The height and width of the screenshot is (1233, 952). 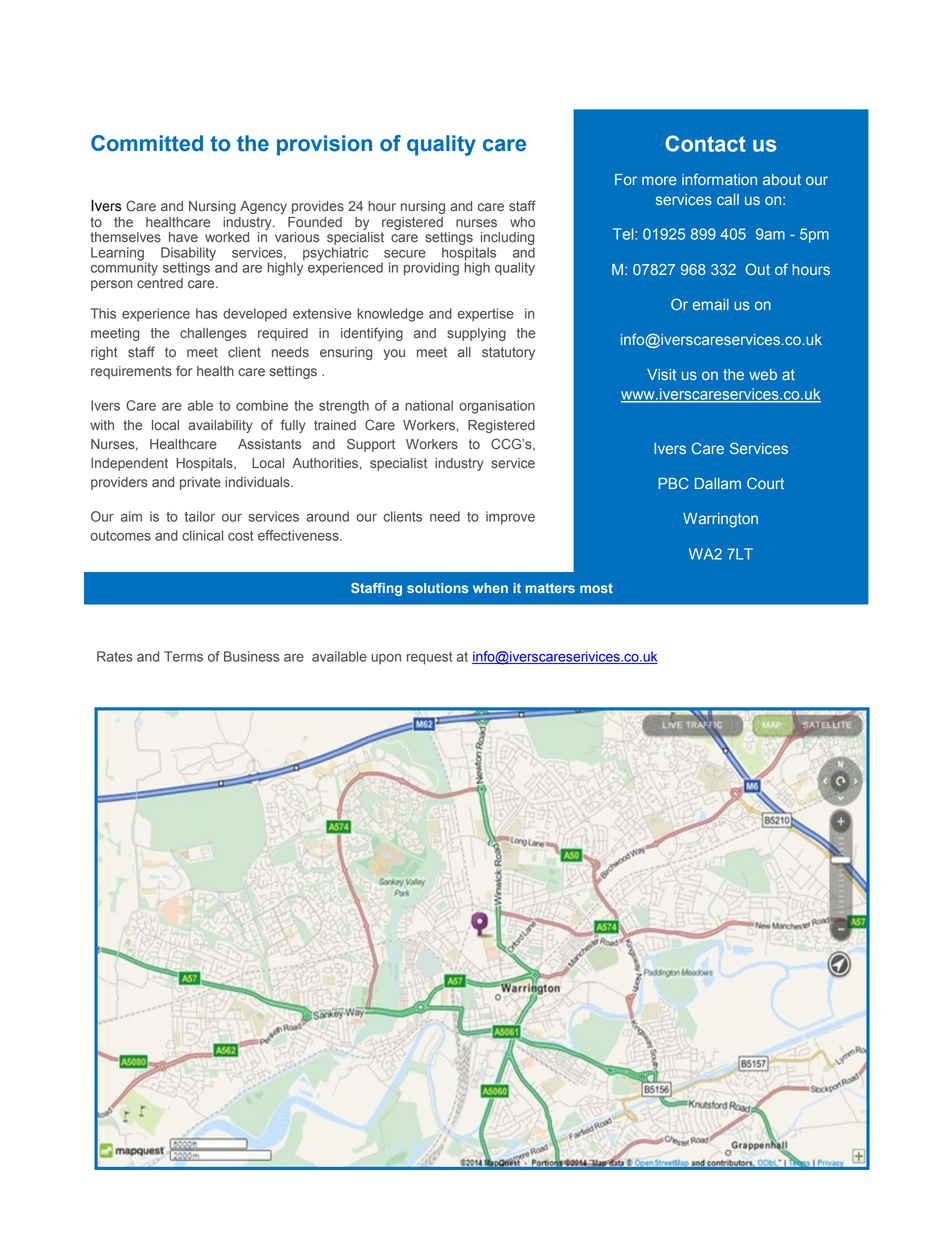 I want to click on Contact, so click(x=705, y=143).
